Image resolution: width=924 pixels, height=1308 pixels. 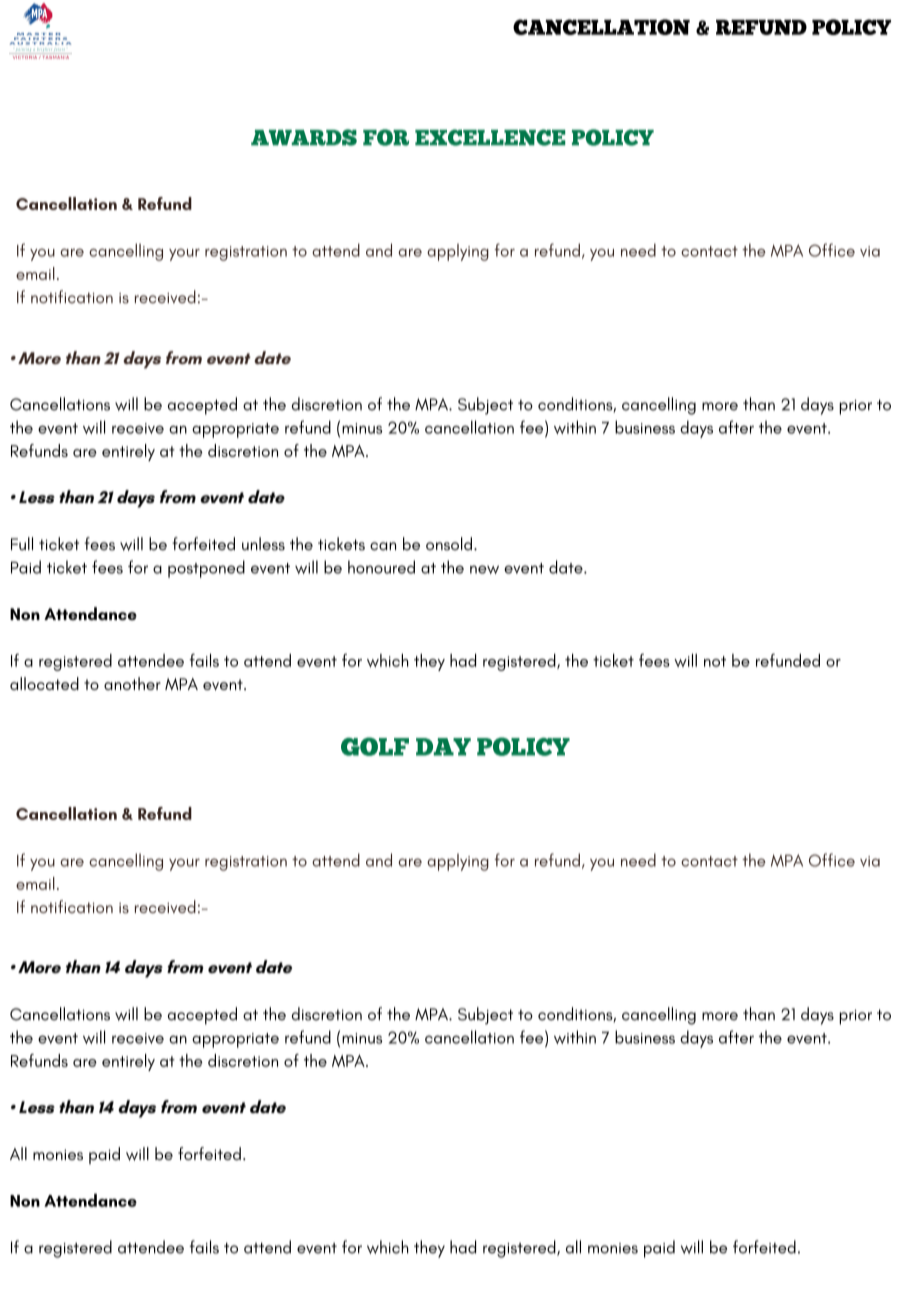 I want to click on Full, so click(x=22, y=544).
